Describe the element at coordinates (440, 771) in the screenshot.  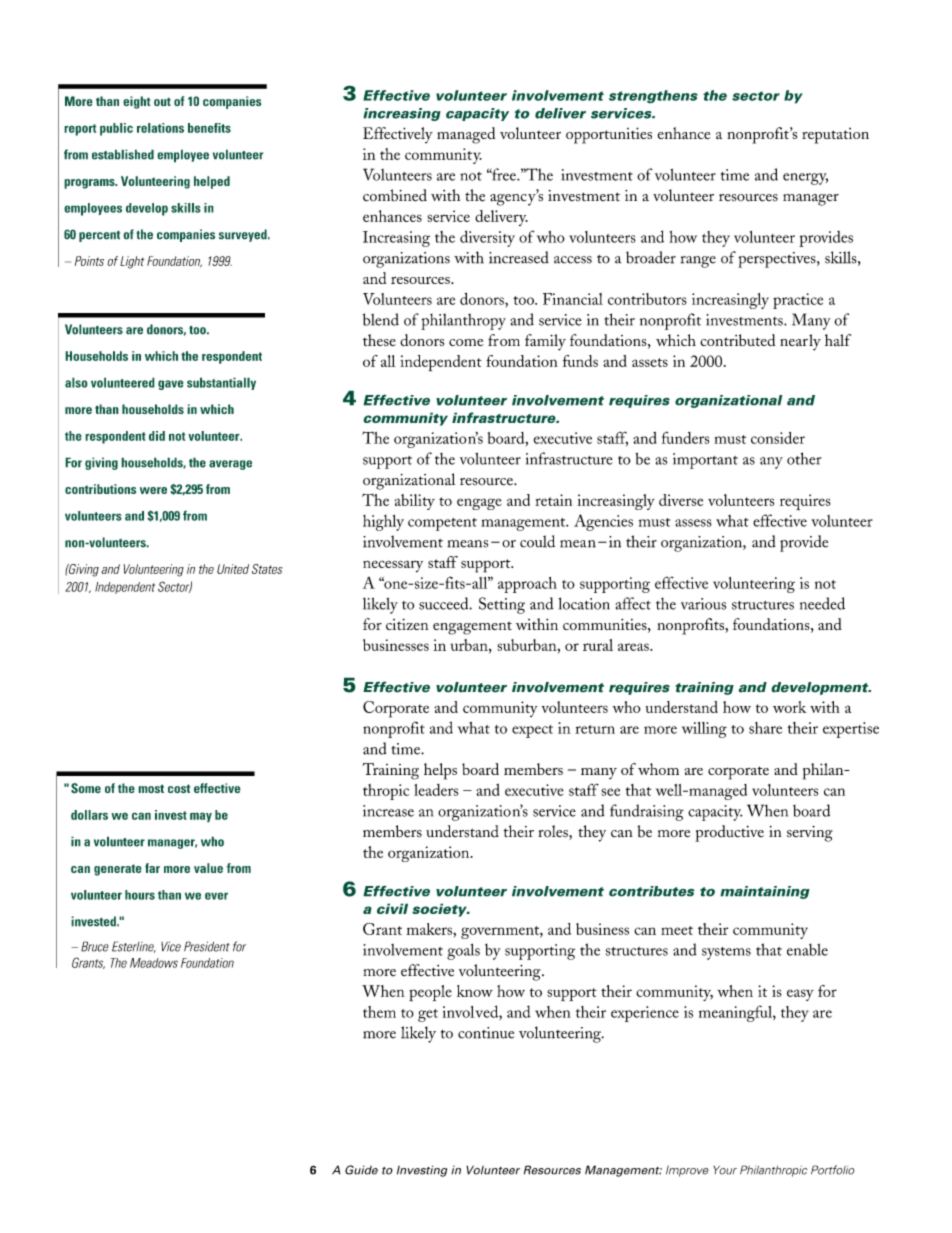
I see `helps` at that location.
